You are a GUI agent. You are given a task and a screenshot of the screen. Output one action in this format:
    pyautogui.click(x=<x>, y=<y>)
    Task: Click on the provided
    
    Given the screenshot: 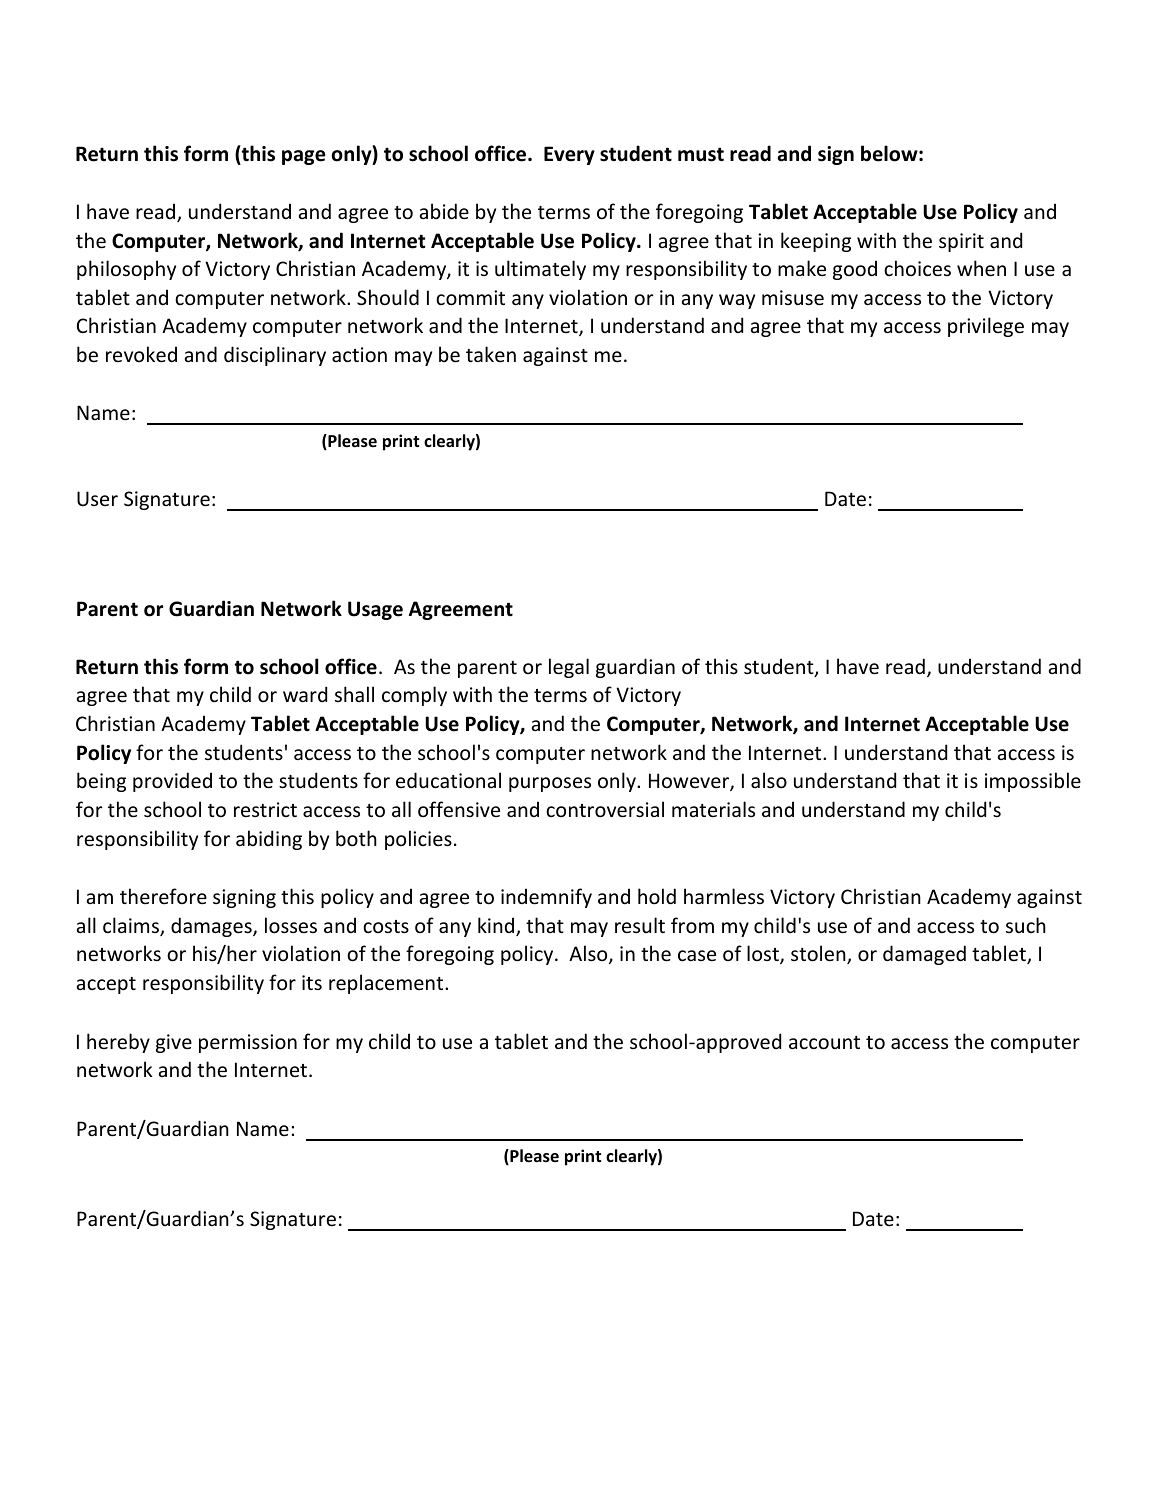 What is the action you would take?
    pyautogui.click(x=172, y=782)
